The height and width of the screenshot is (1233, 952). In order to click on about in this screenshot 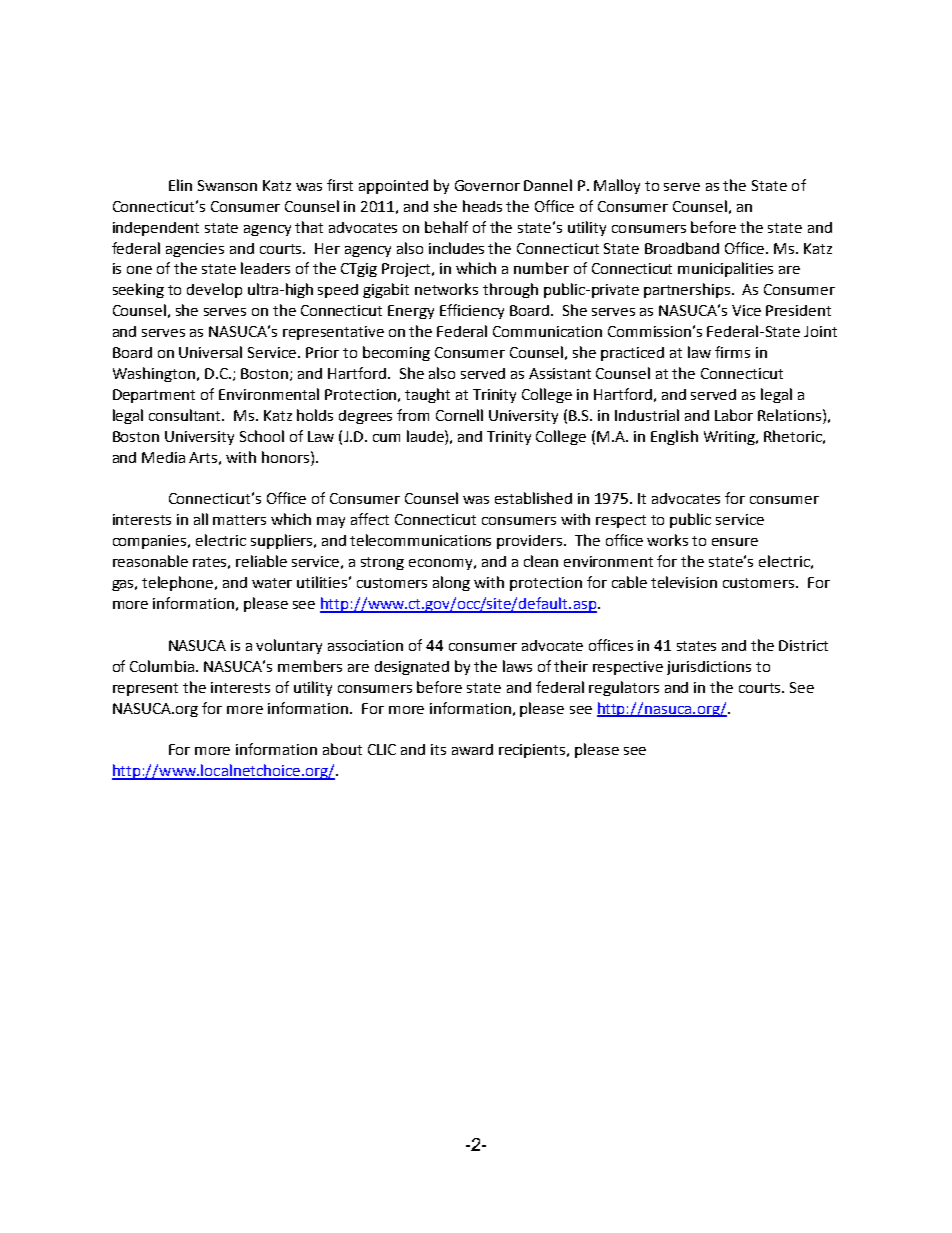, I will do `click(342, 749)`.
